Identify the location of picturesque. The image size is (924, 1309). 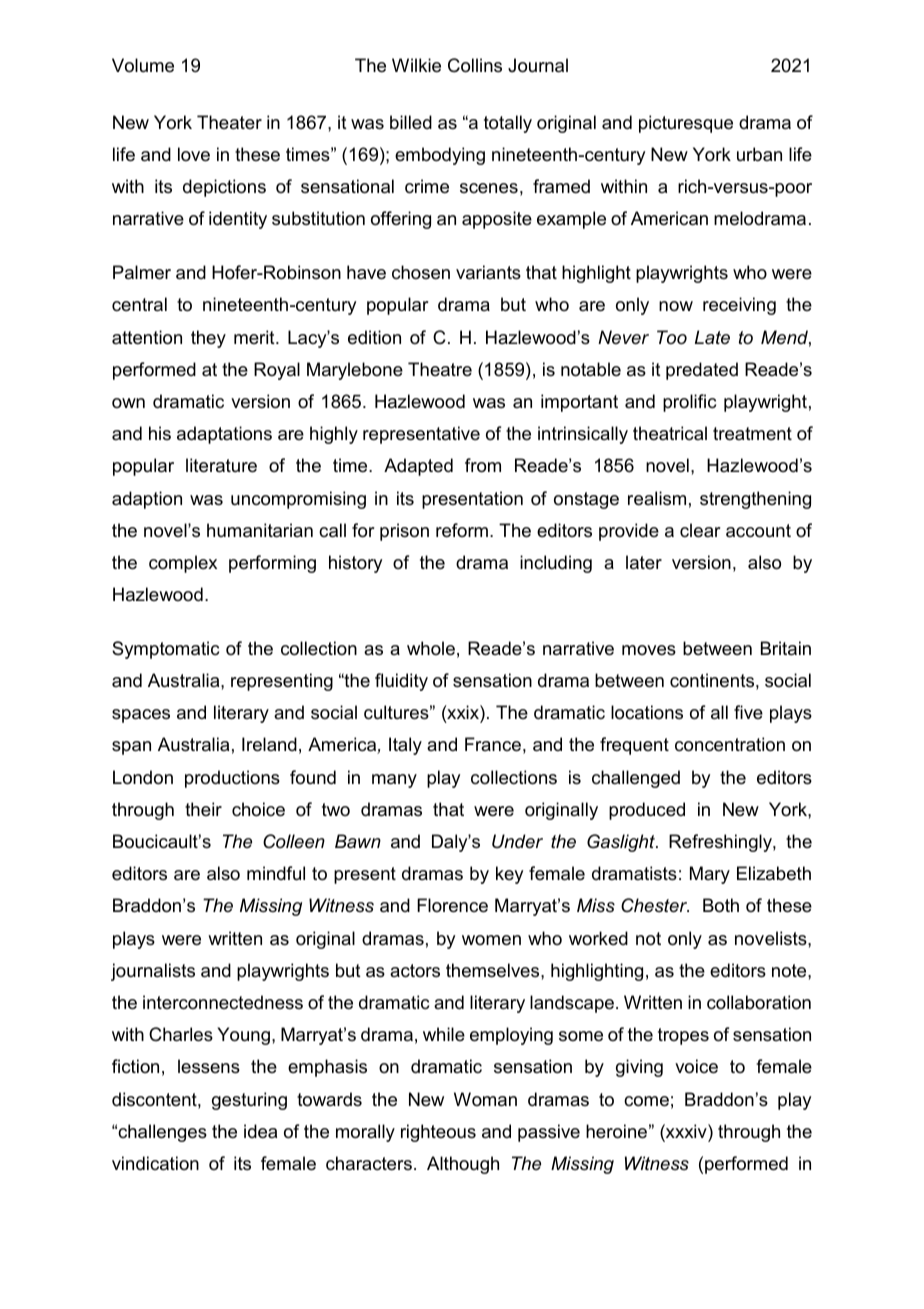
(686, 124).
